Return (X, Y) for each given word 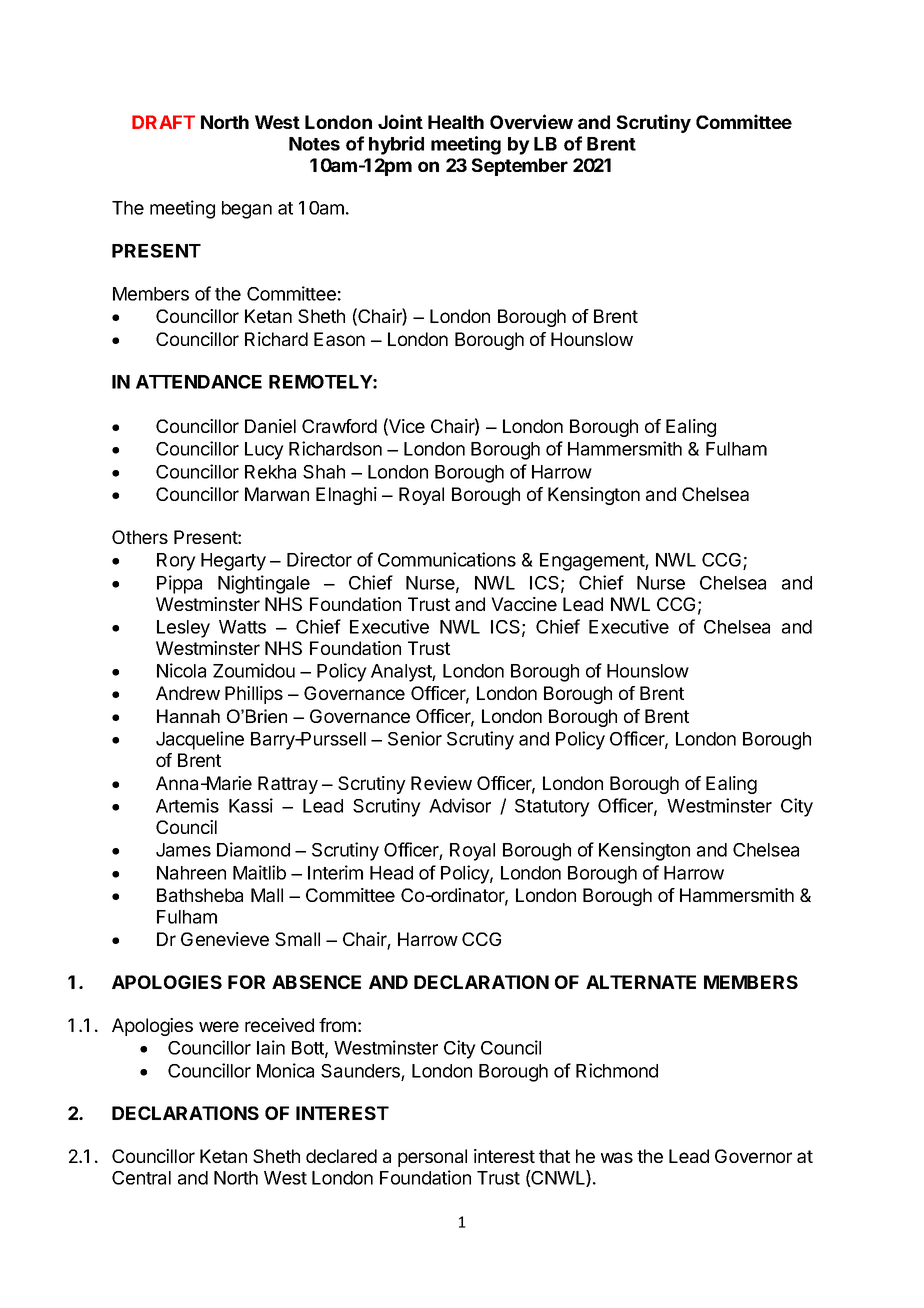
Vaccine (524, 604)
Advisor (460, 805)
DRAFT (163, 122)
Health (456, 122)
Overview (531, 121)
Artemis (187, 805)
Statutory (552, 808)
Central (141, 1178)
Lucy (264, 451)
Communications (447, 559)
